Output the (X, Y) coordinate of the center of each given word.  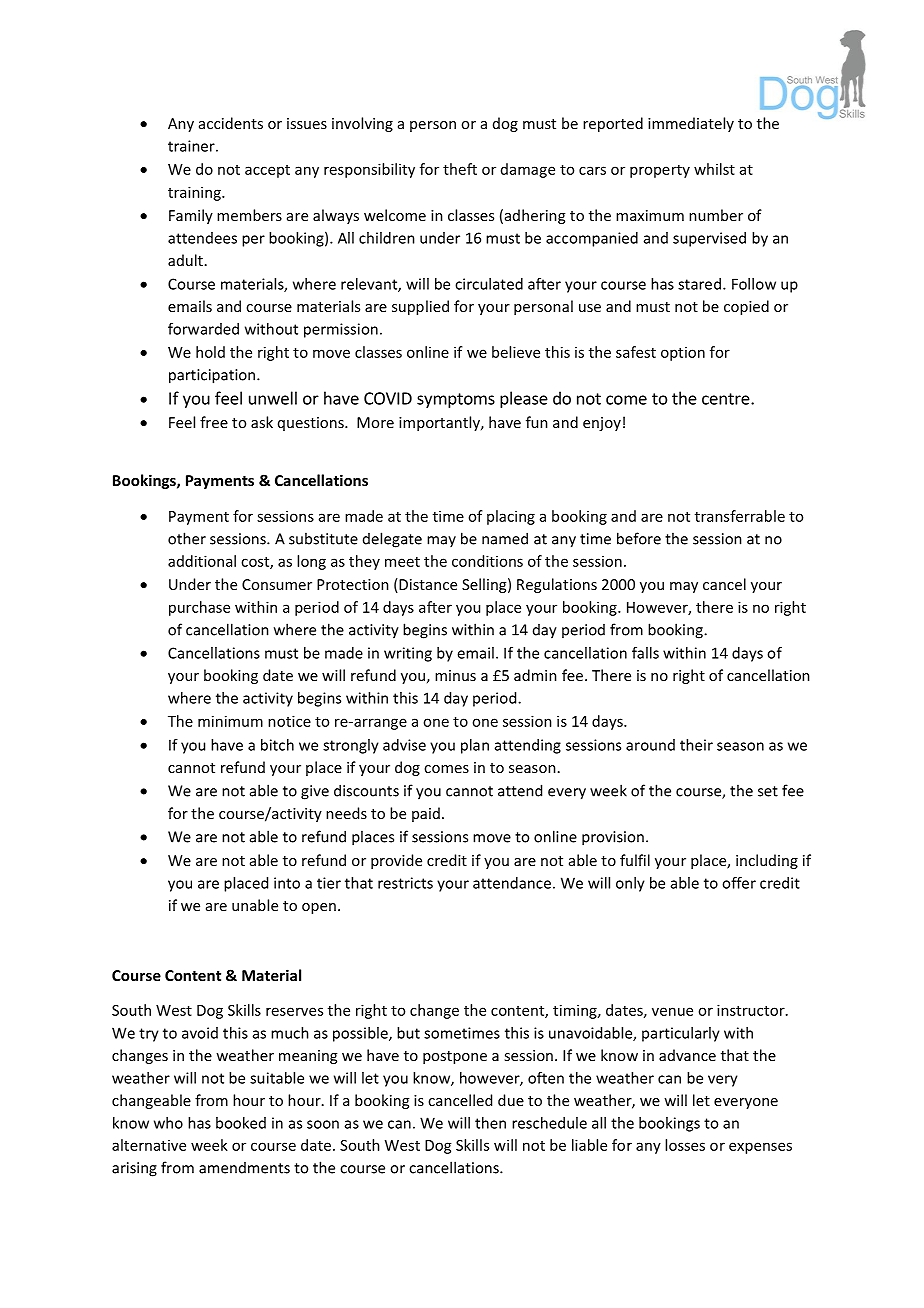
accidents (231, 123)
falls (645, 653)
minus (455, 675)
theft (460, 169)
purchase (199, 608)
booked (241, 1123)
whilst (714, 169)
